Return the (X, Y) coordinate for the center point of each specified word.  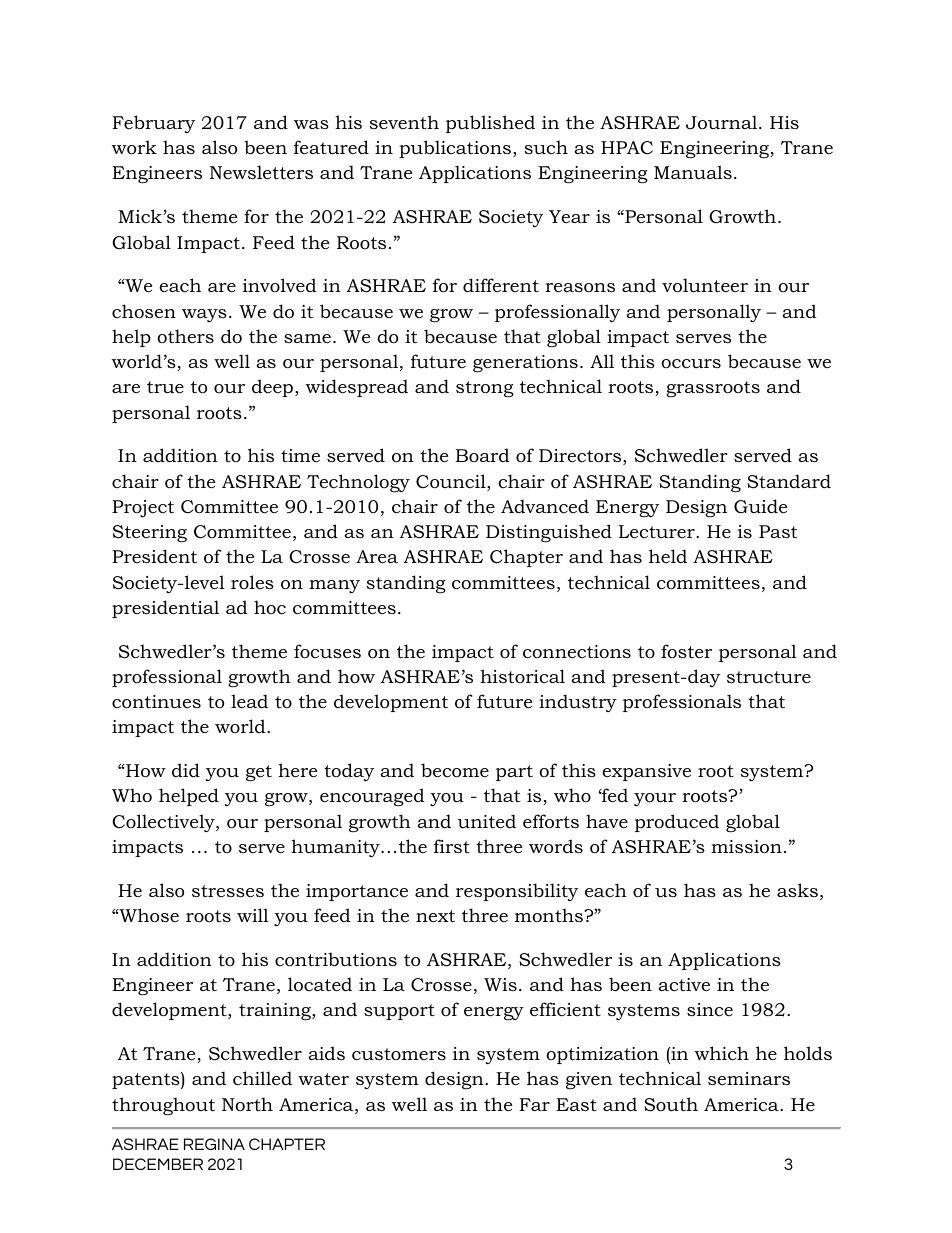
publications (455, 149)
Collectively (164, 823)
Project (143, 509)
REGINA (214, 1144)
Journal (723, 122)
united (486, 821)
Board (482, 455)
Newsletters (261, 172)
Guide (760, 506)
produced (677, 823)
